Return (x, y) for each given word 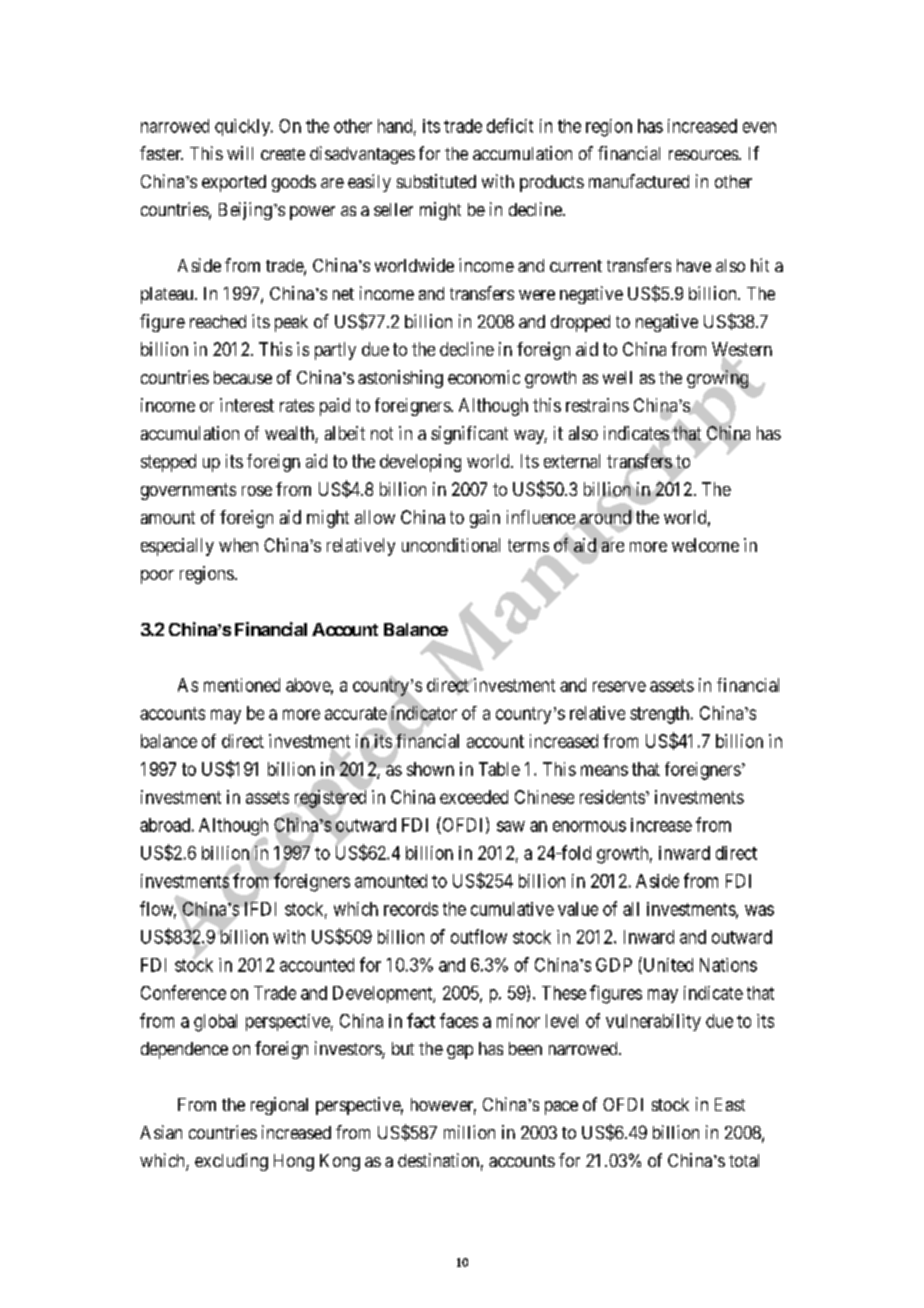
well (617, 377)
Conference (183, 992)
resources (703, 155)
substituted (436, 181)
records (411, 909)
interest (247, 405)
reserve (619, 686)
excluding (231, 1162)
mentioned (242, 685)
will (240, 153)
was (759, 910)
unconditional (451, 545)
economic (484, 377)
